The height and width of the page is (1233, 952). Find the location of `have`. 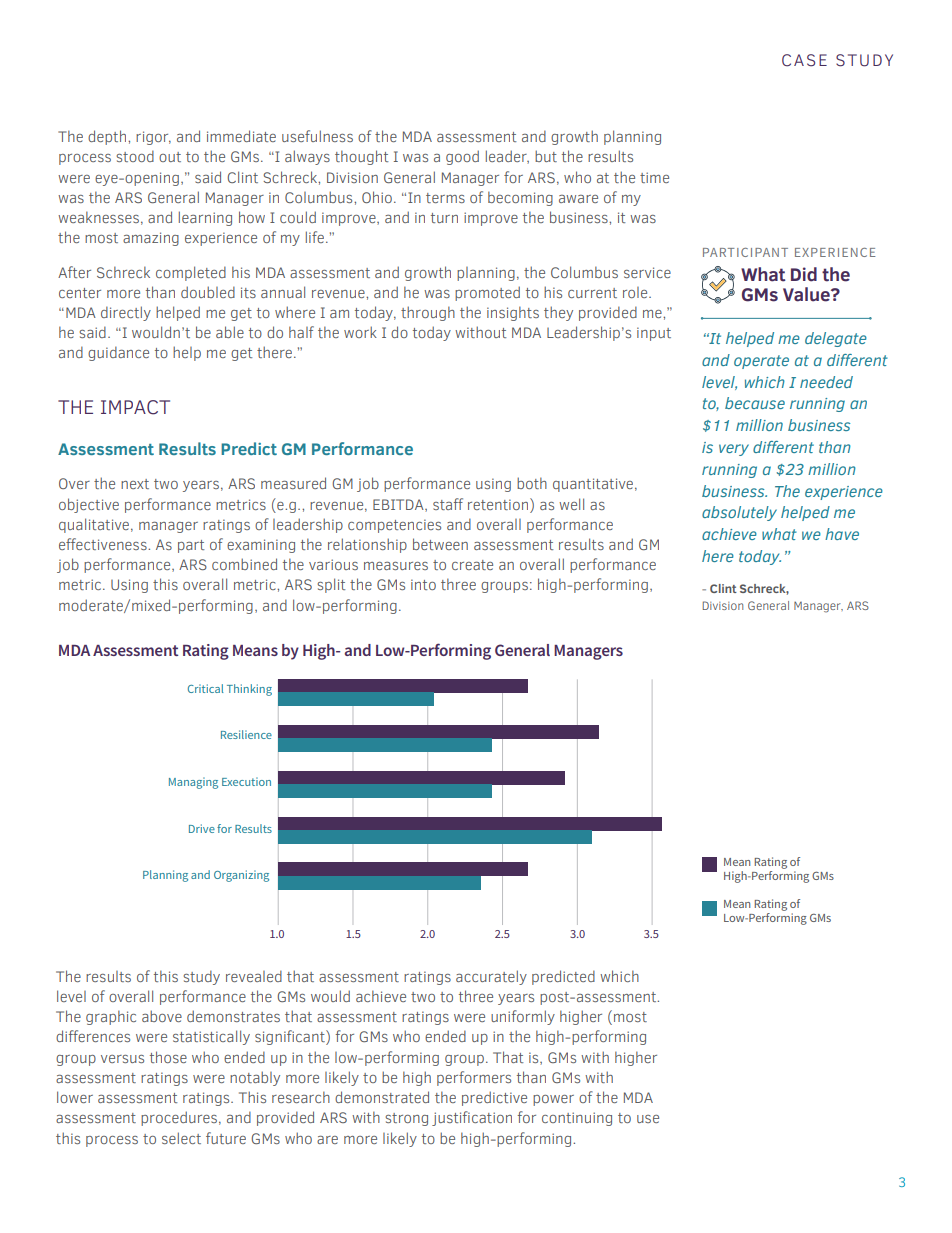

have is located at coordinates (842, 534).
